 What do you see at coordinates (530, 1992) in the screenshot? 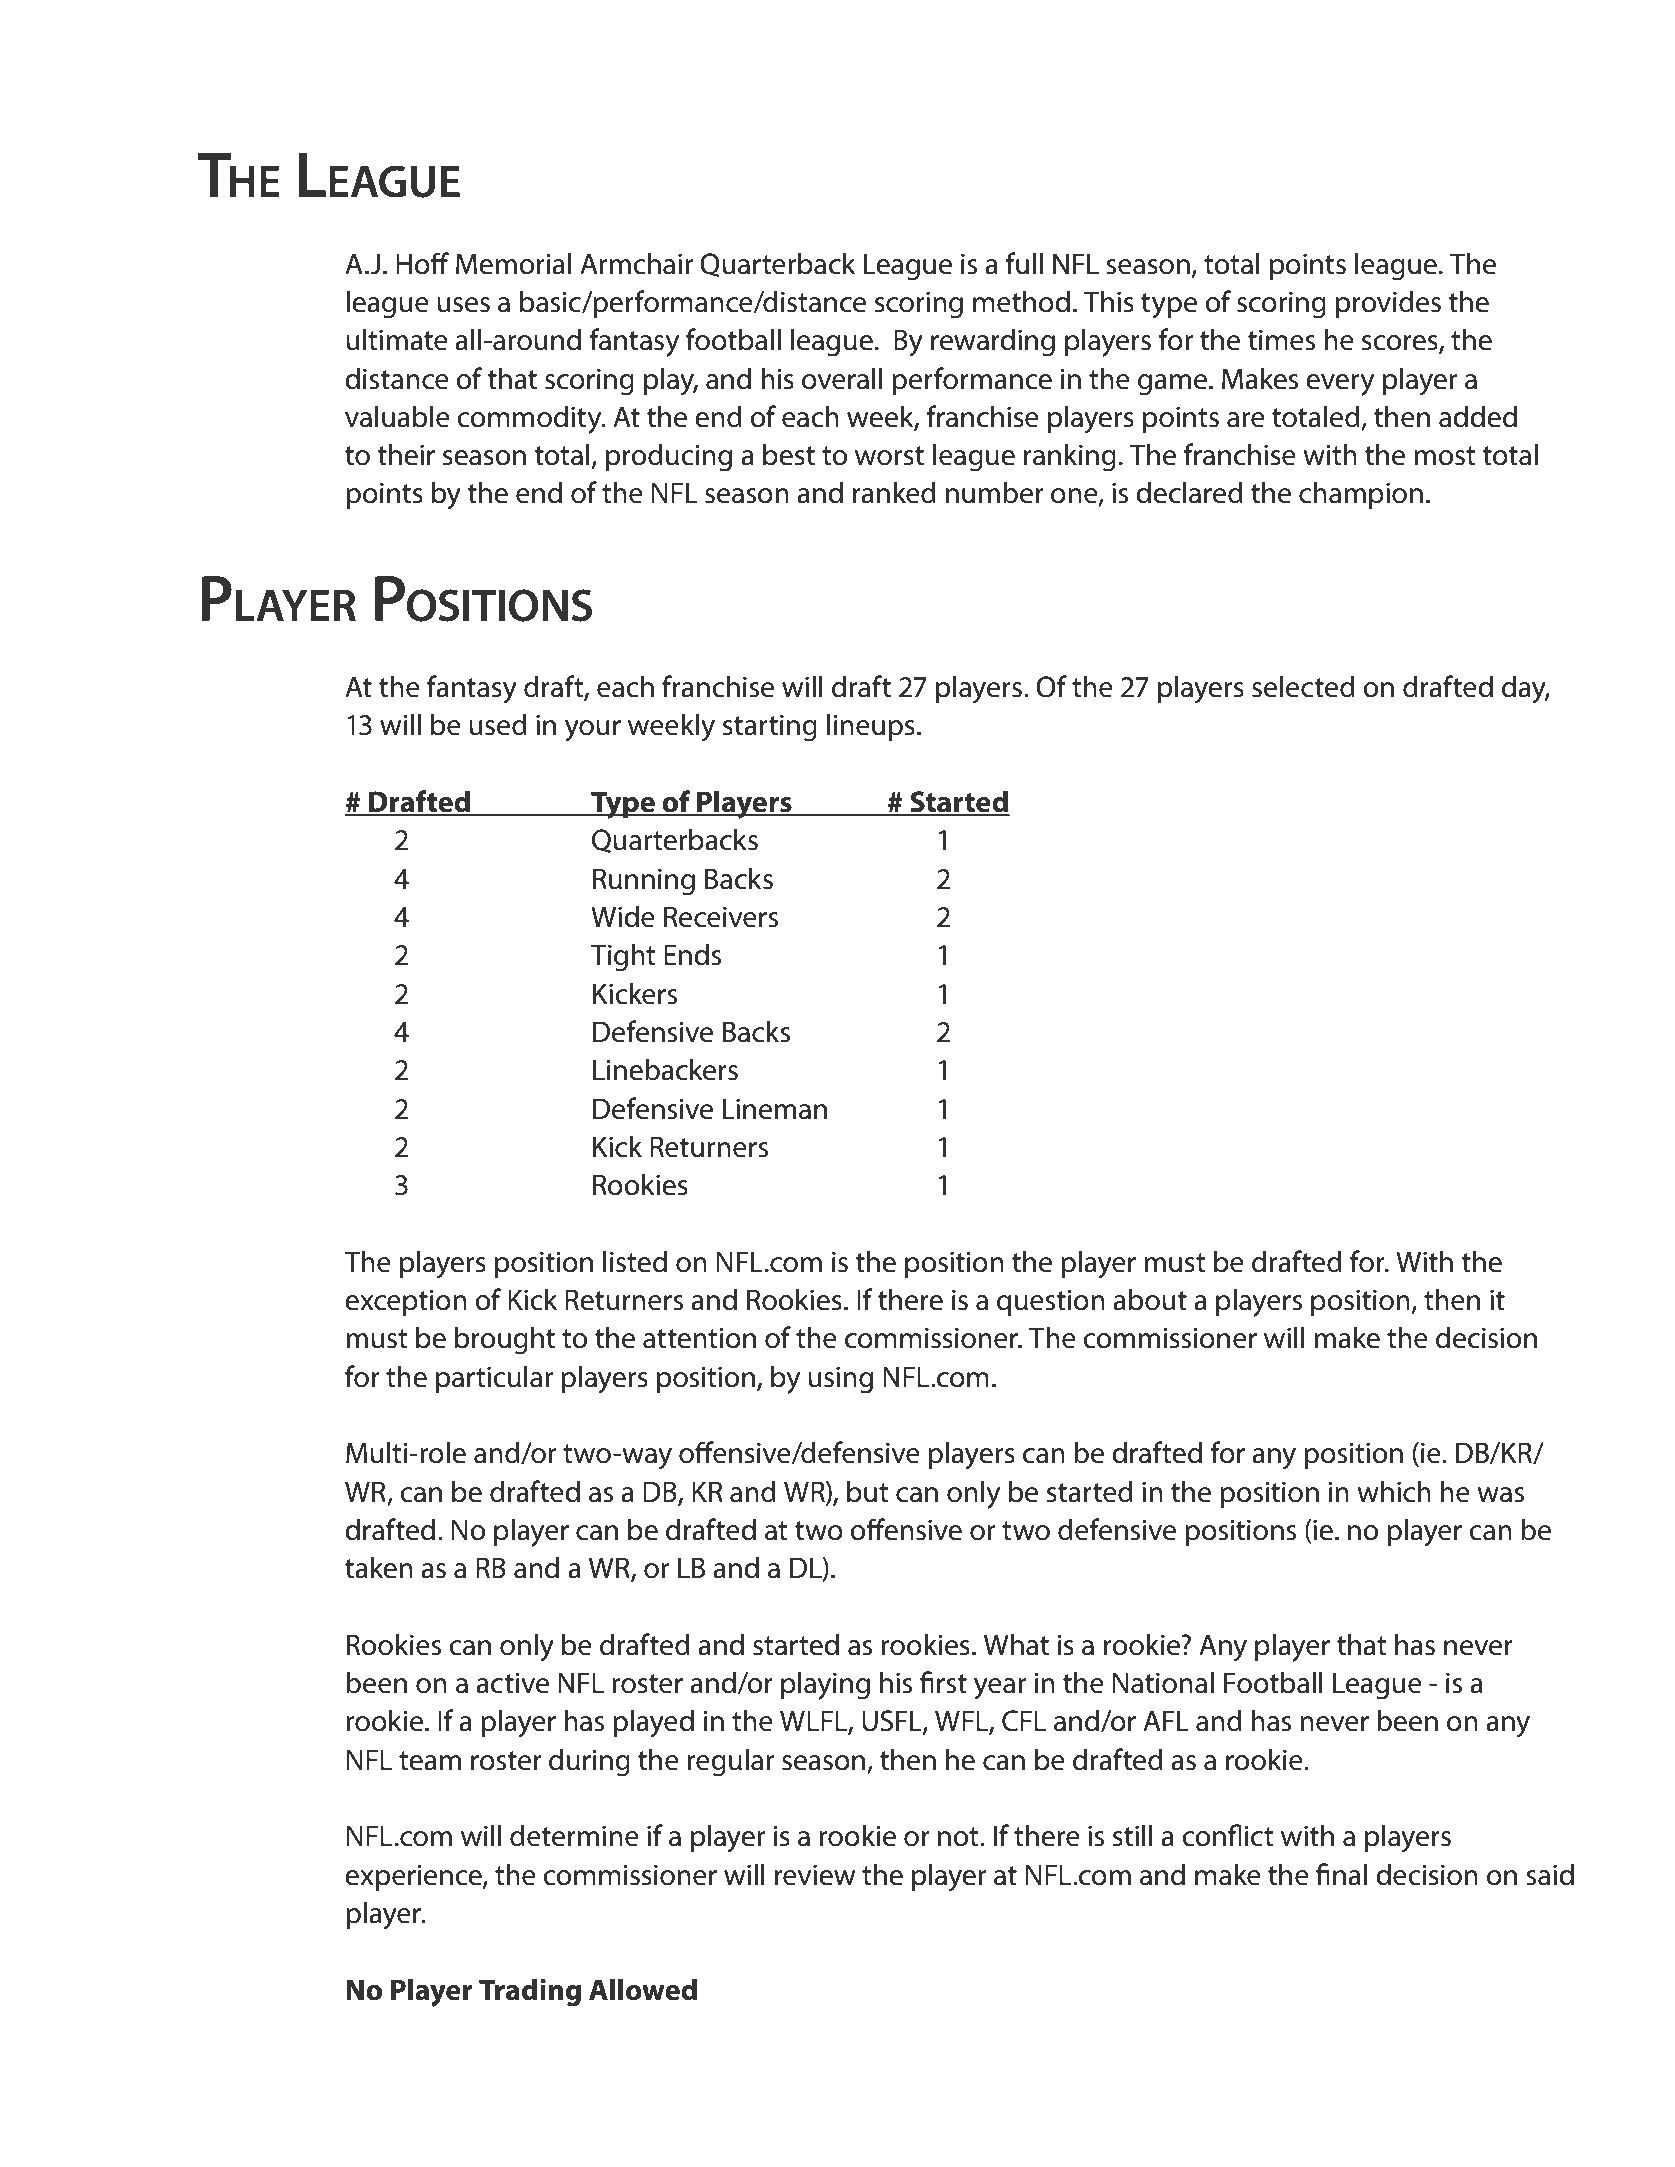
I see `Trading` at bounding box center [530, 1992].
